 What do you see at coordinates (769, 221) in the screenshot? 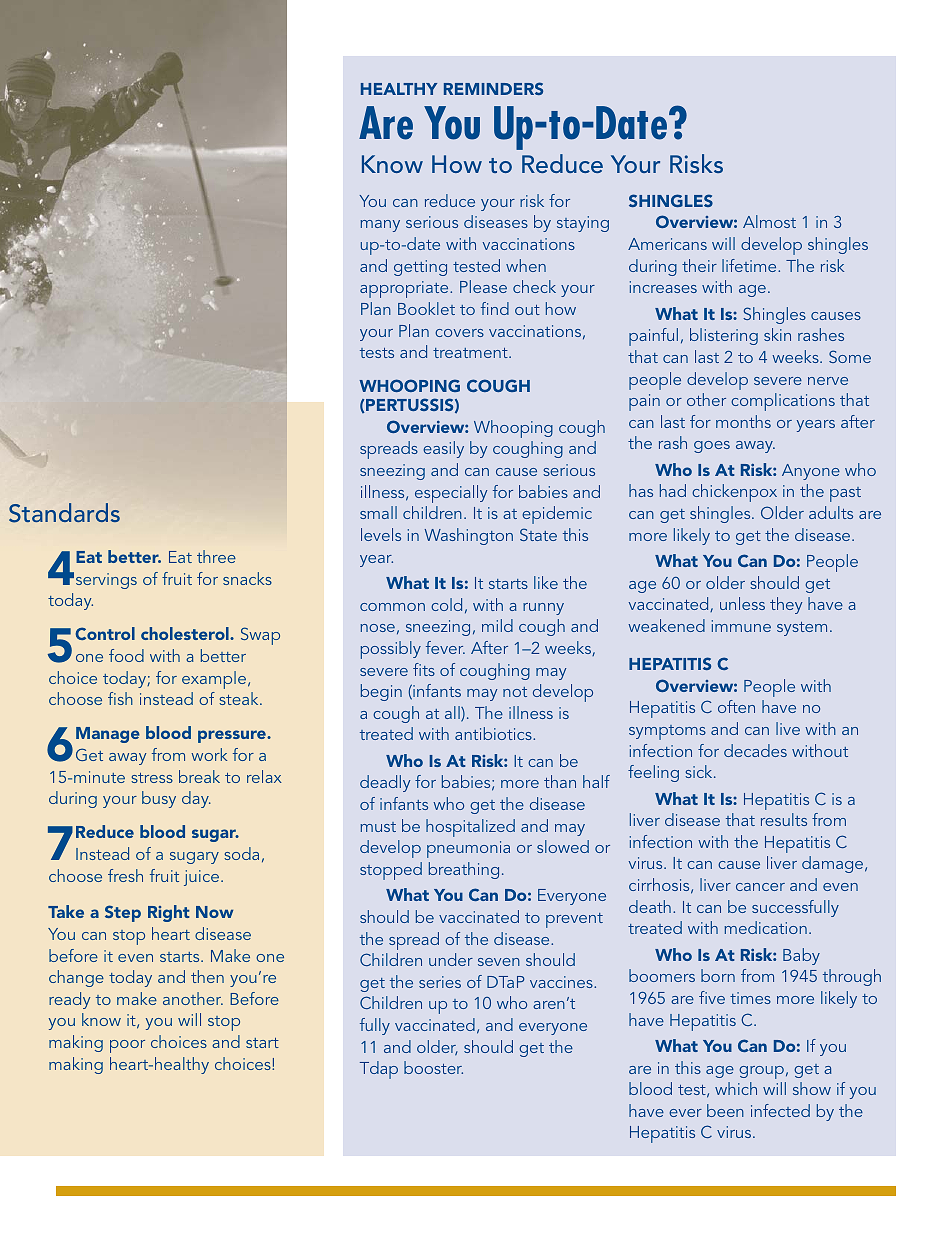
I see `Almost` at bounding box center [769, 221].
